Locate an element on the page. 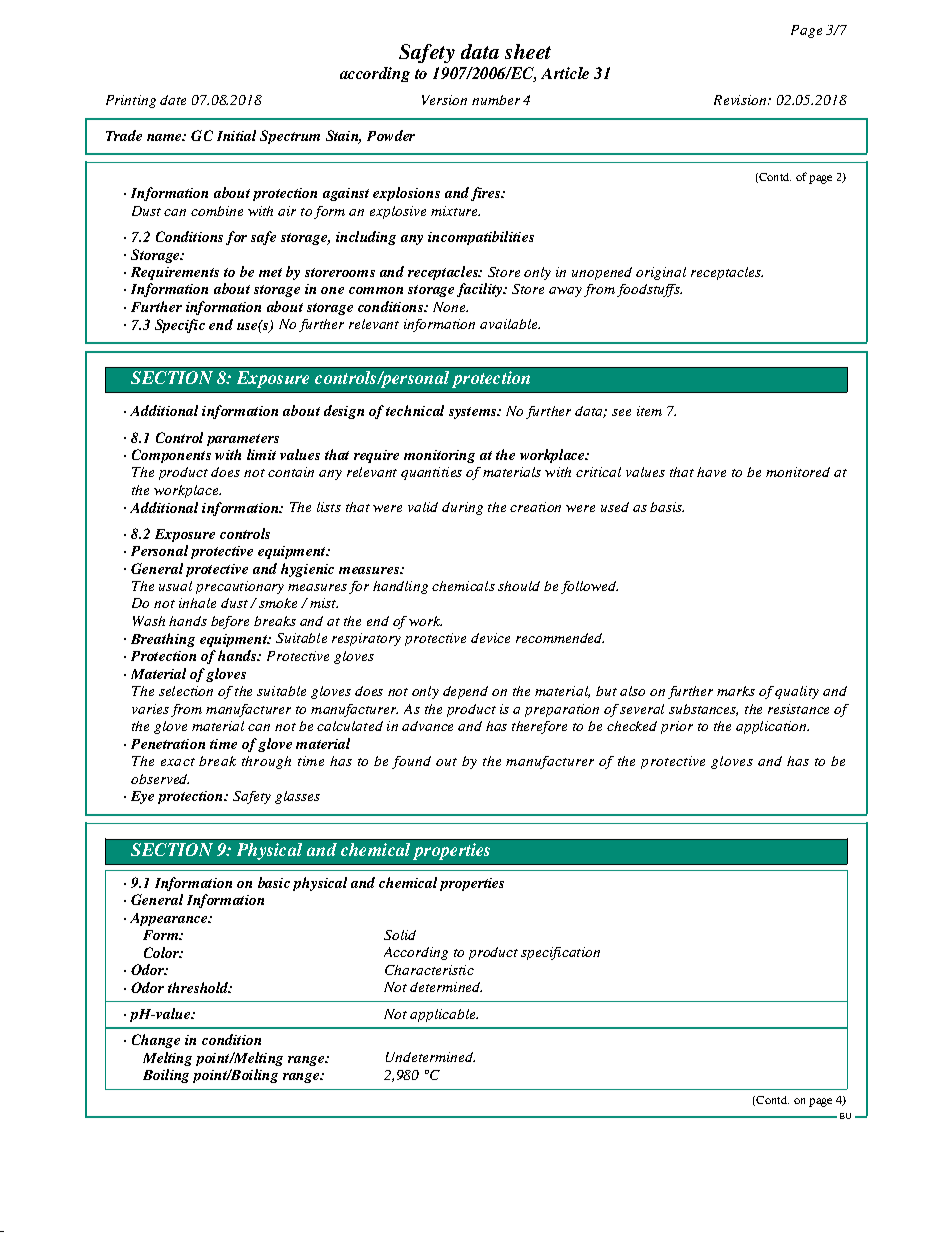  usual is located at coordinates (175, 586).
